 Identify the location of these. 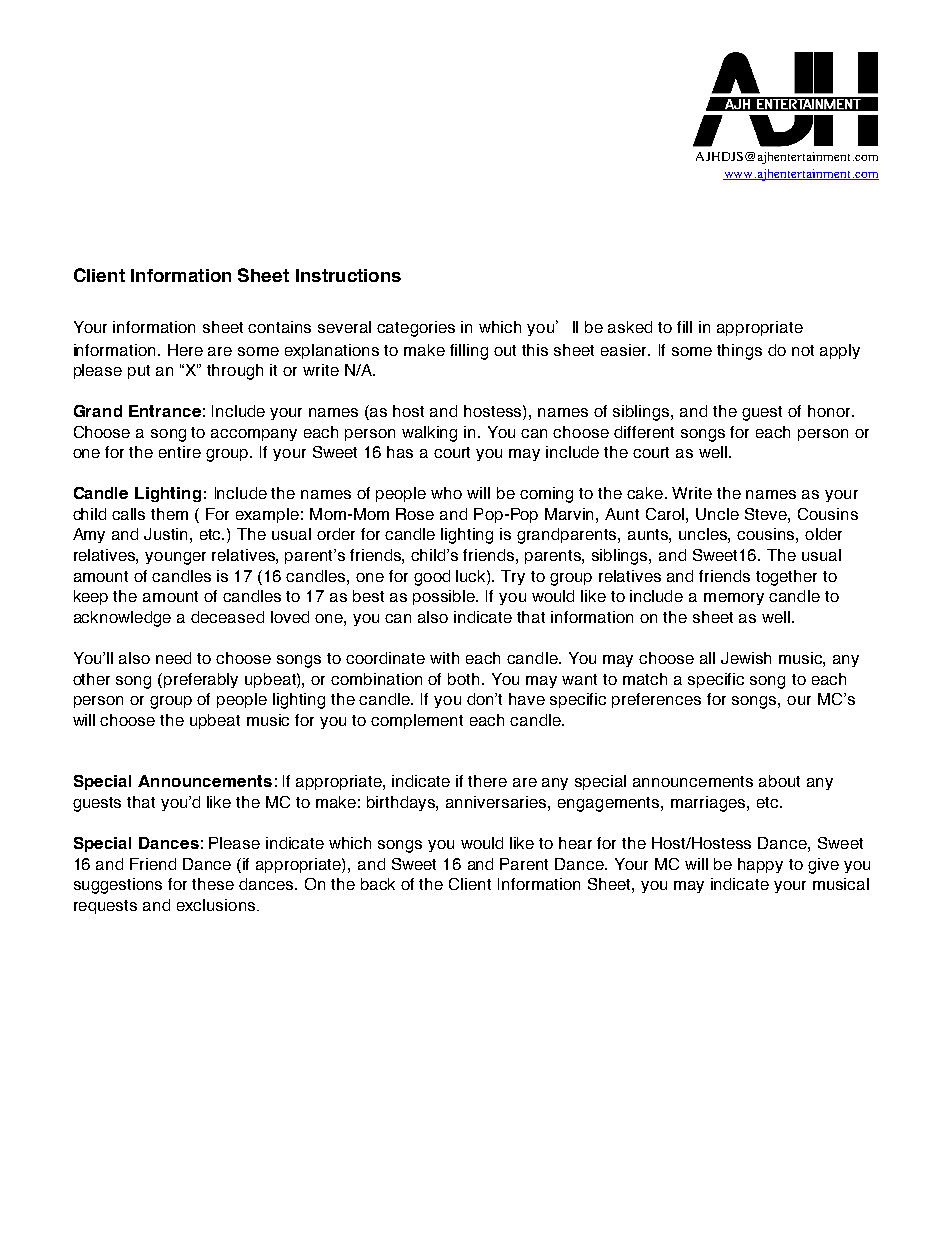
(213, 884).
